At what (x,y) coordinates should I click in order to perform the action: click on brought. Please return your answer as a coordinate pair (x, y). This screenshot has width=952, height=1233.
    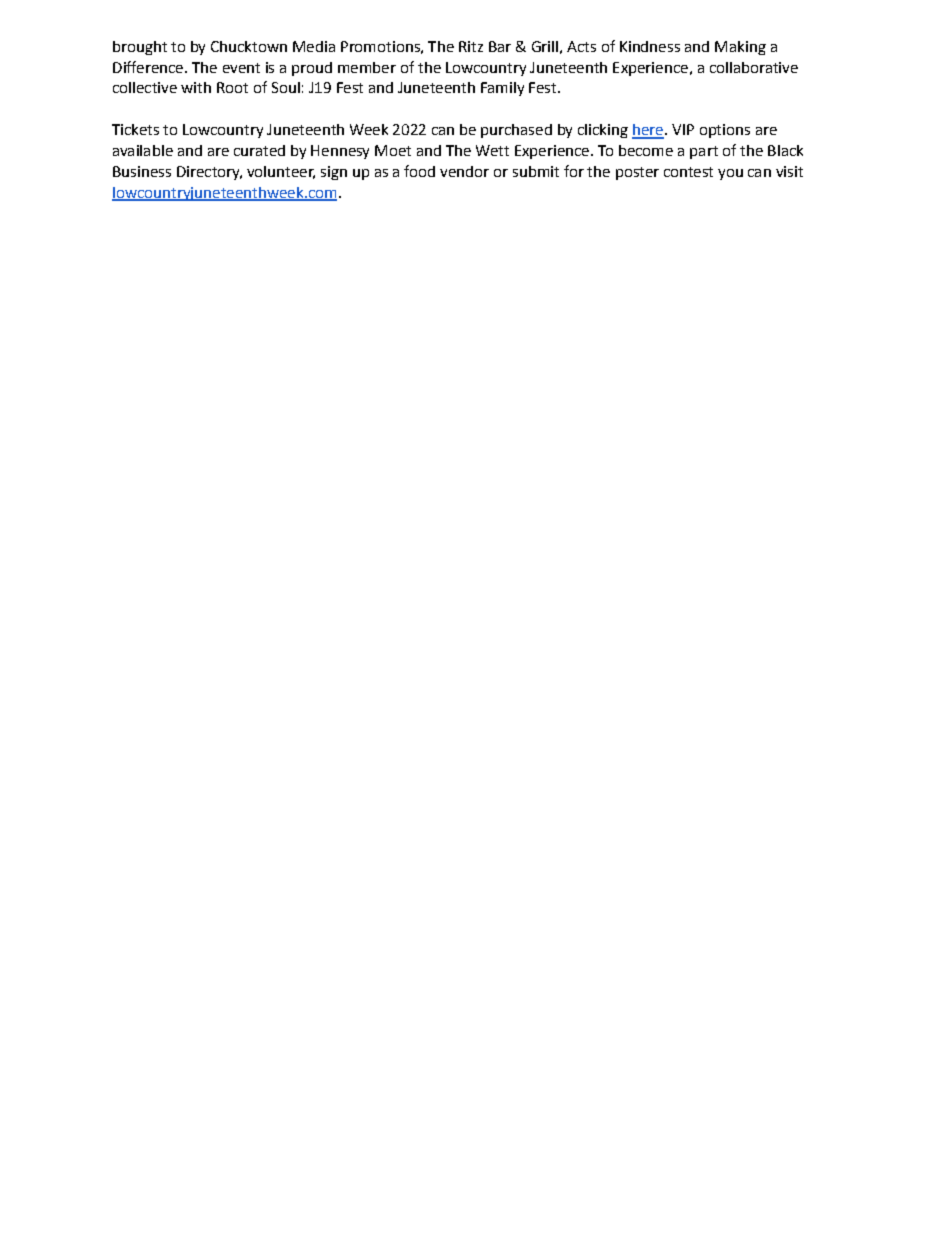
    Looking at the image, I should click on (140, 48).
